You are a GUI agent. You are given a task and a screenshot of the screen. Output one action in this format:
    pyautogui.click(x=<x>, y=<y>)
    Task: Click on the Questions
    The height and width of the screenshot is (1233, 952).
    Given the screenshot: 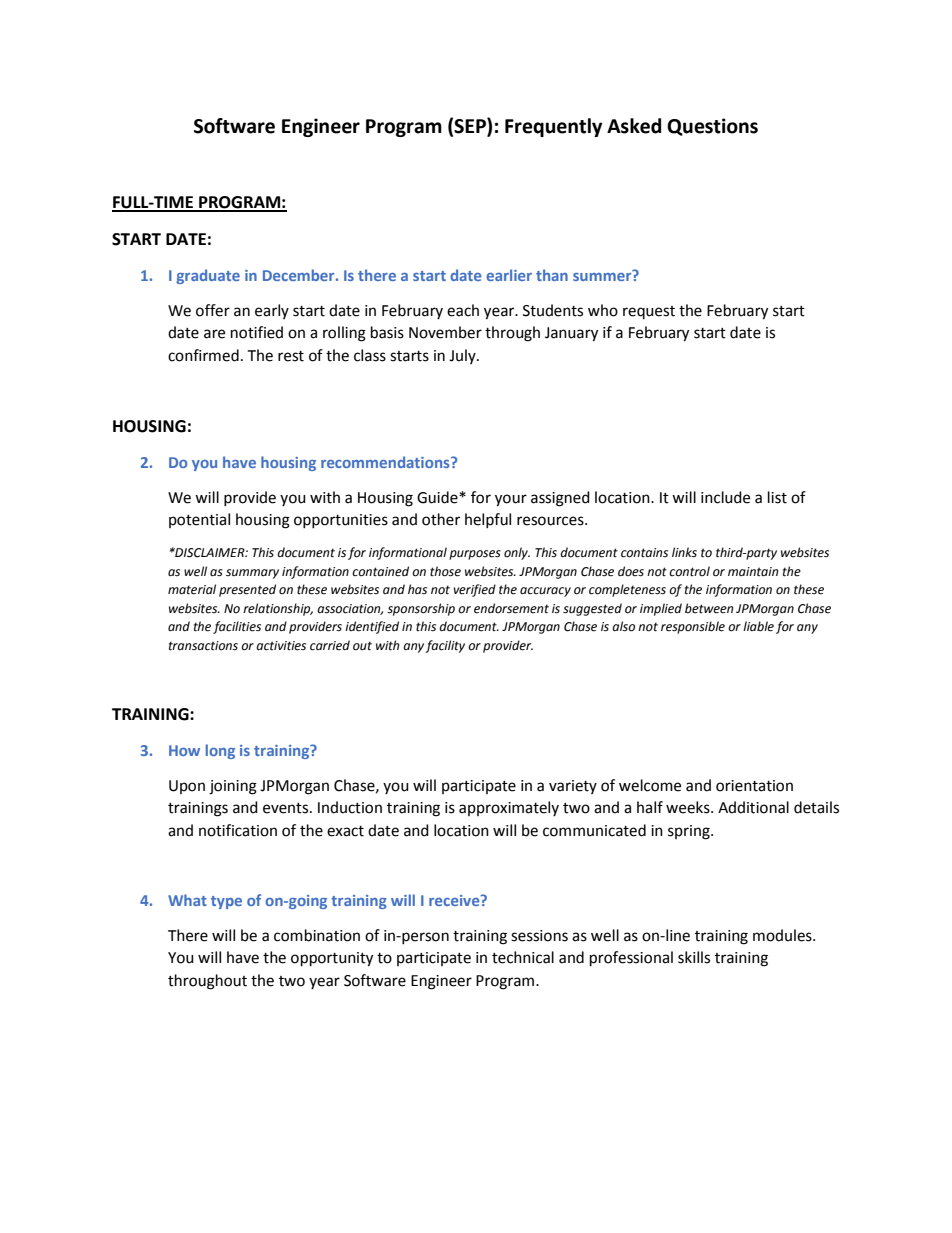 What is the action you would take?
    pyautogui.click(x=712, y=127)
